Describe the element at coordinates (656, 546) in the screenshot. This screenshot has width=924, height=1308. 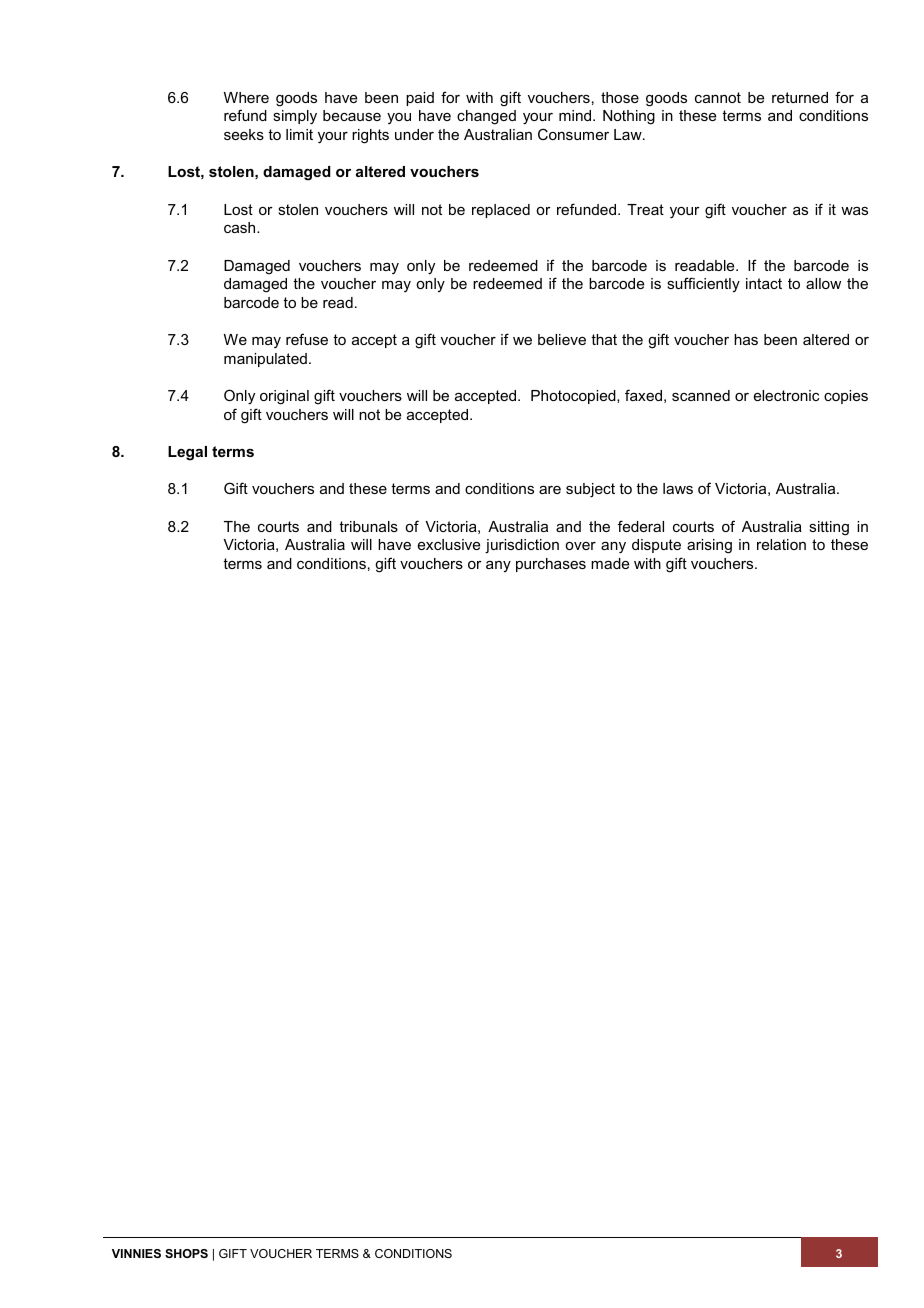
I see `dispute` at that location.
